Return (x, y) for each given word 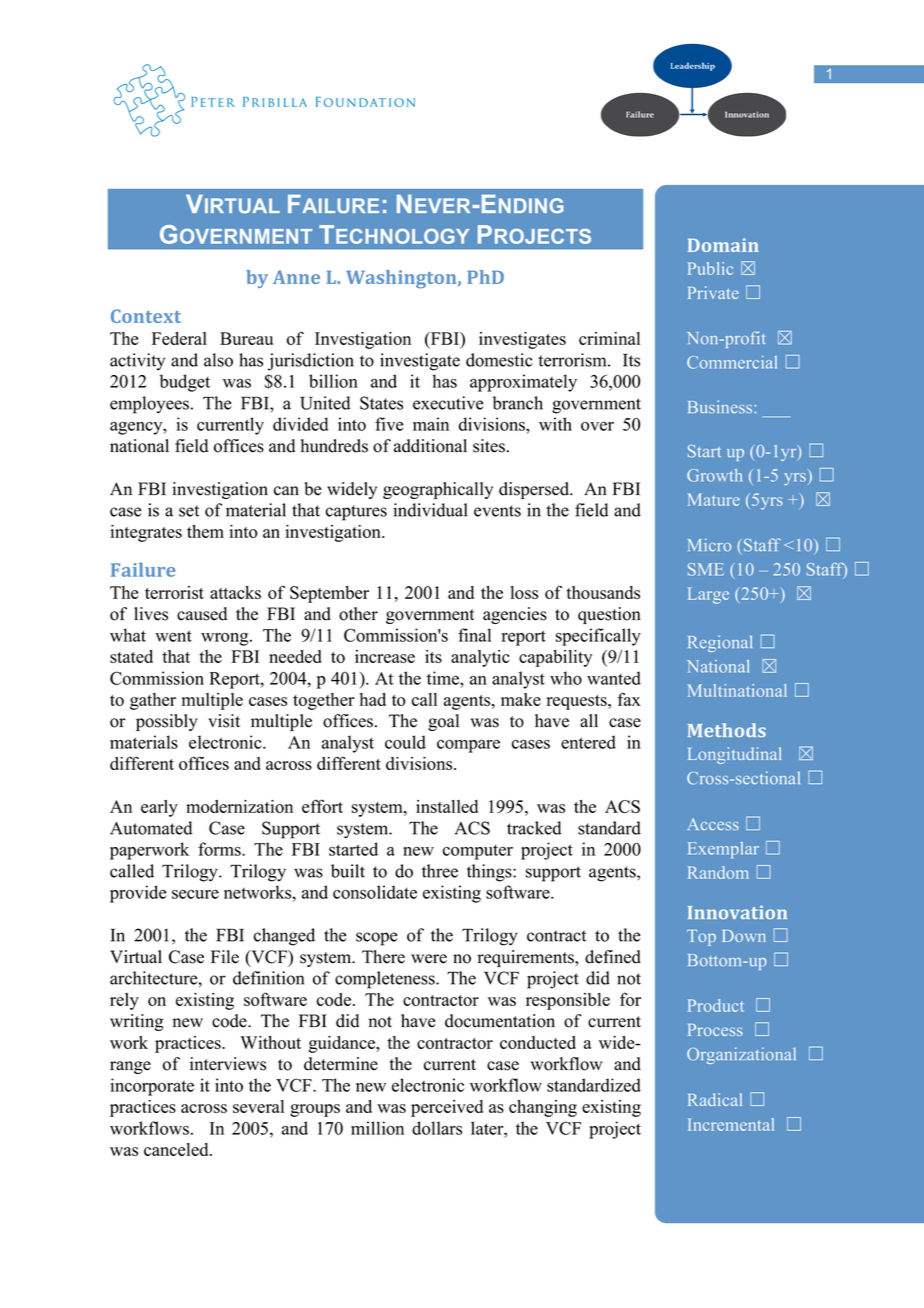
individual (430, 510)
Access (713, 824)
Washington (402, 279)
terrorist (174, 592)
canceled (177, 1149)
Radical (715, 1099)
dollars (437, 1128)
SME (706, 569)
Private (713, 292)
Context (146, 316)
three (440, 871)
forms (220, 849)
